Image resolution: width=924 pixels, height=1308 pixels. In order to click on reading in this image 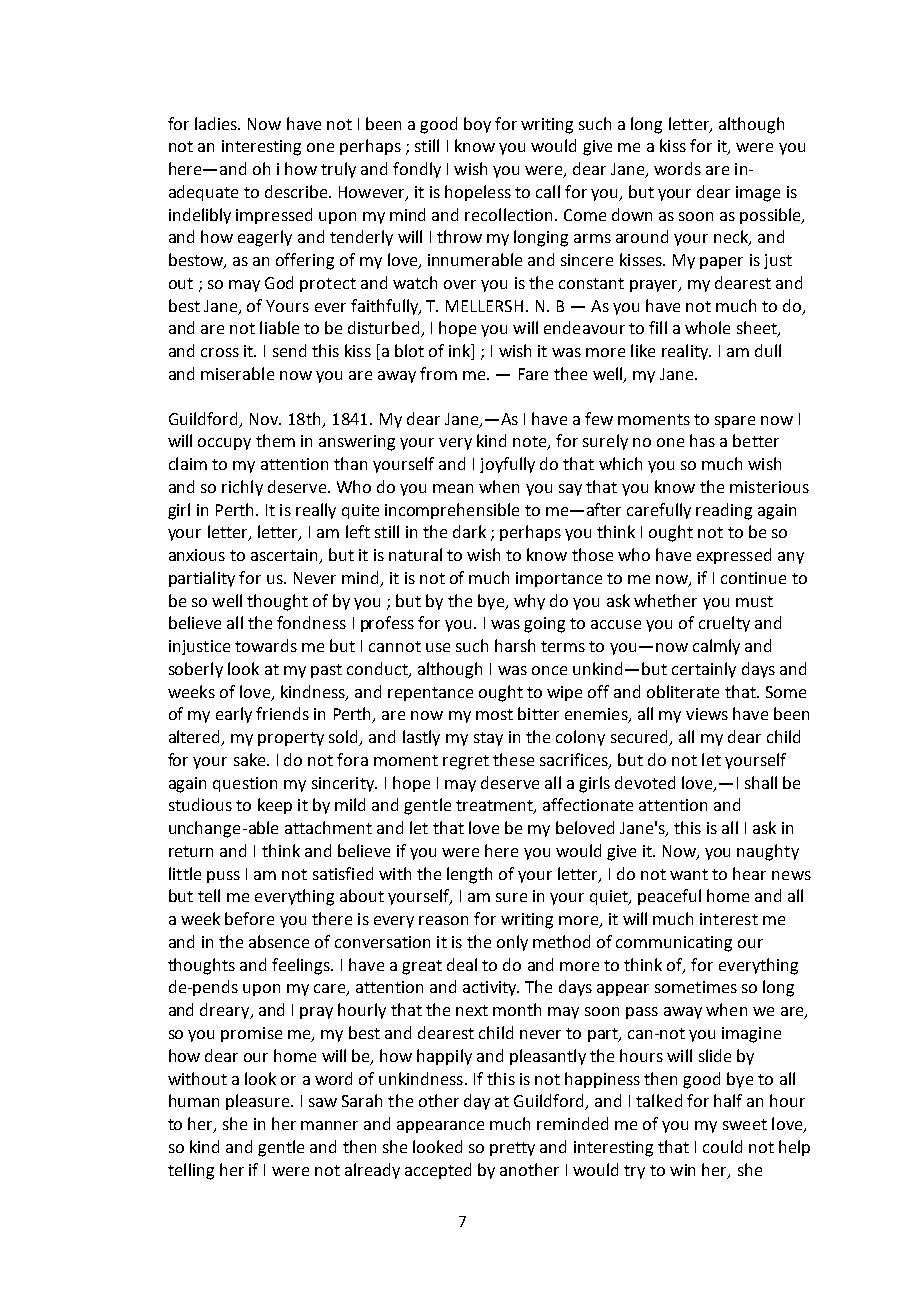, I will do `click(724, 511)`.
